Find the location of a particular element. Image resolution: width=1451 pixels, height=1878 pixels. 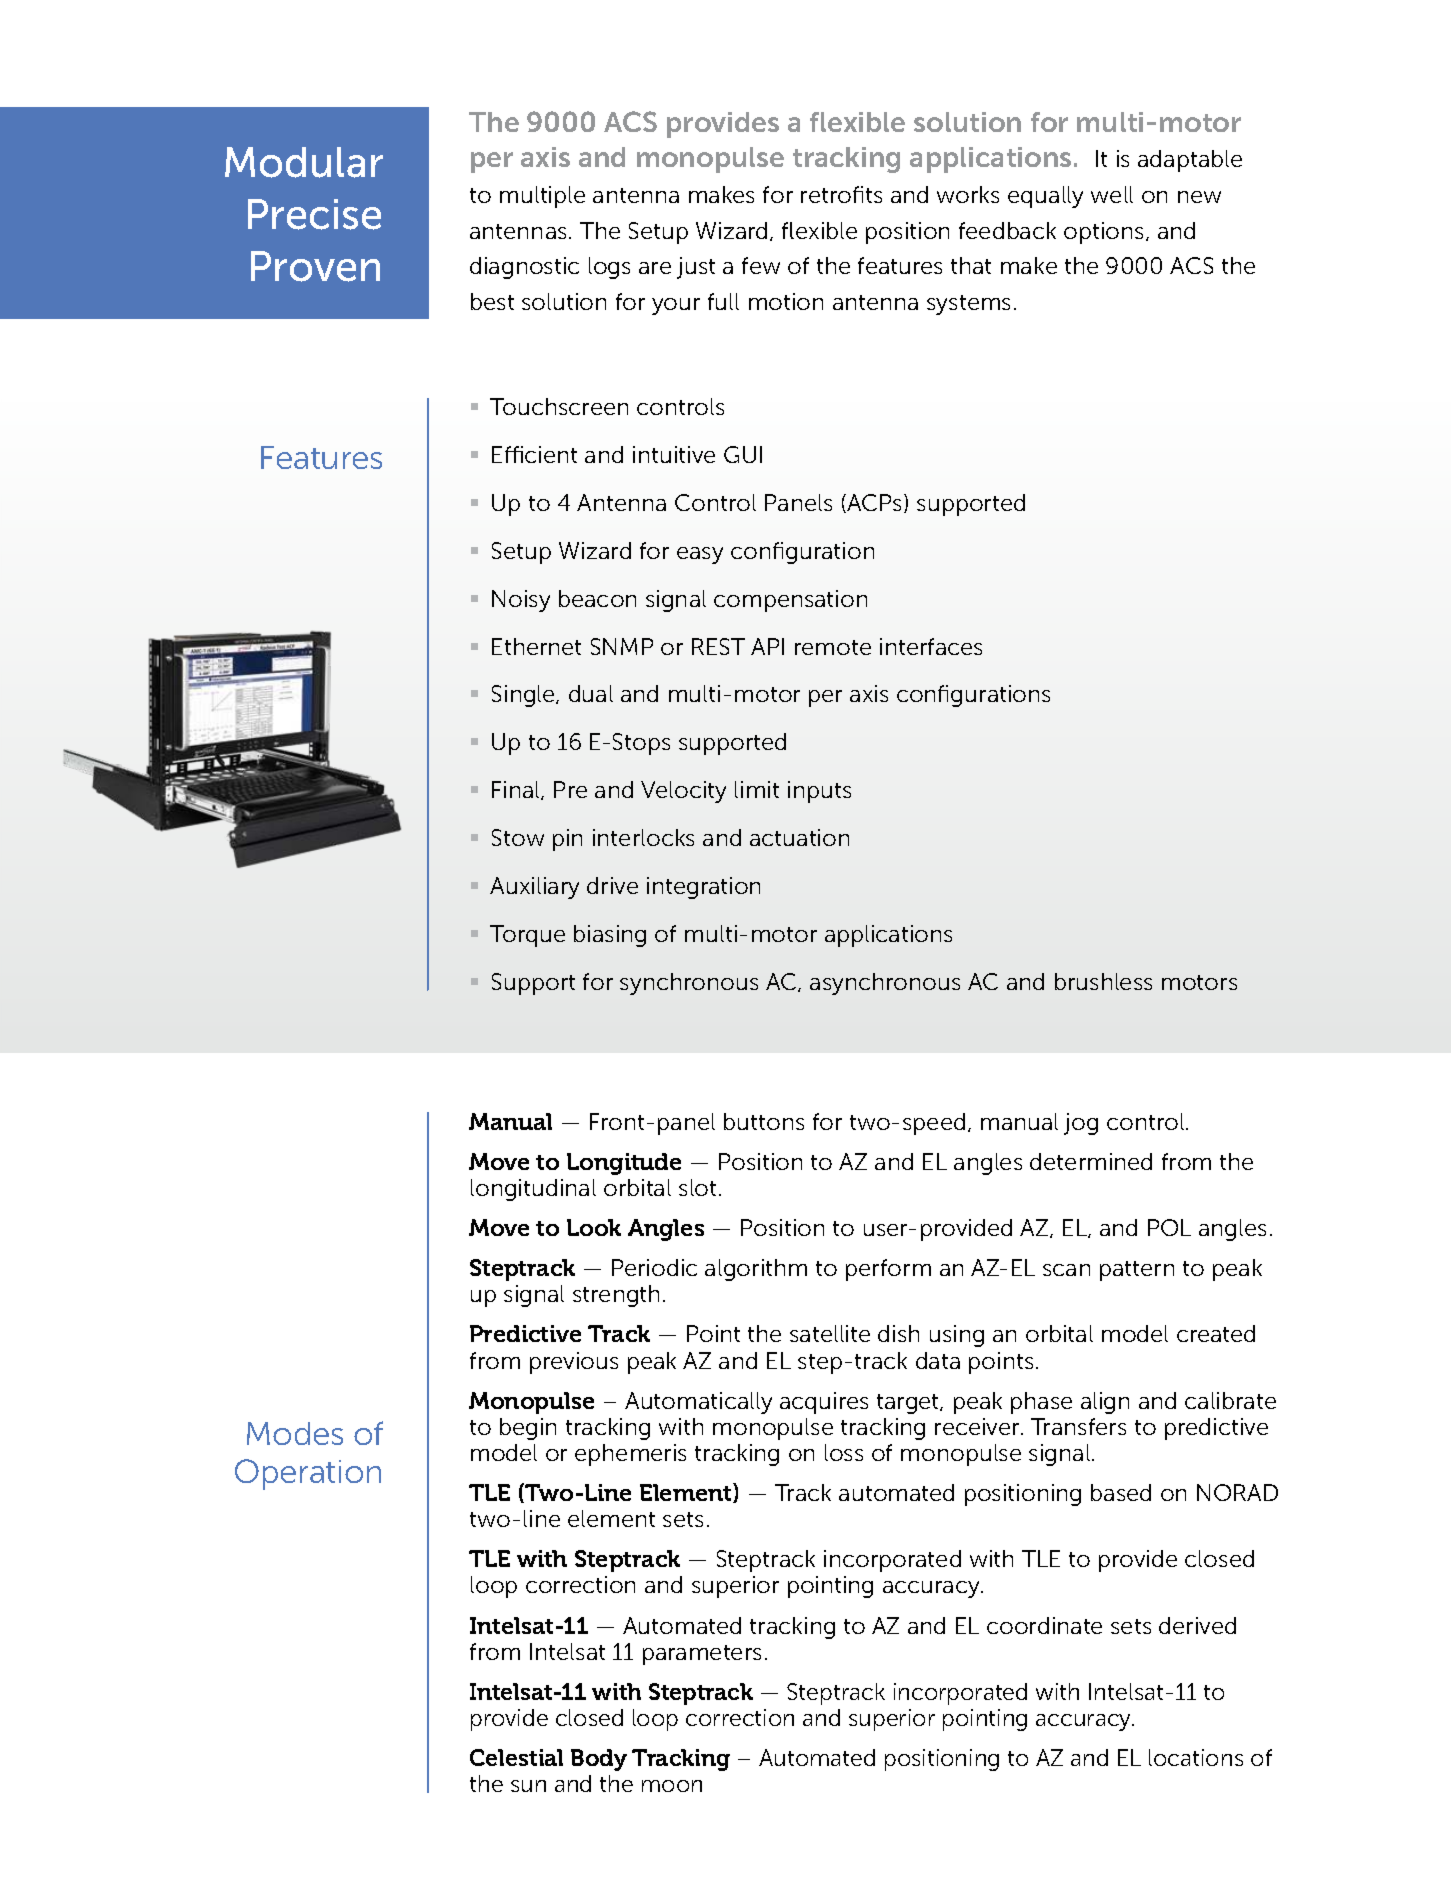

well is located at coordinates (1112, 194).
